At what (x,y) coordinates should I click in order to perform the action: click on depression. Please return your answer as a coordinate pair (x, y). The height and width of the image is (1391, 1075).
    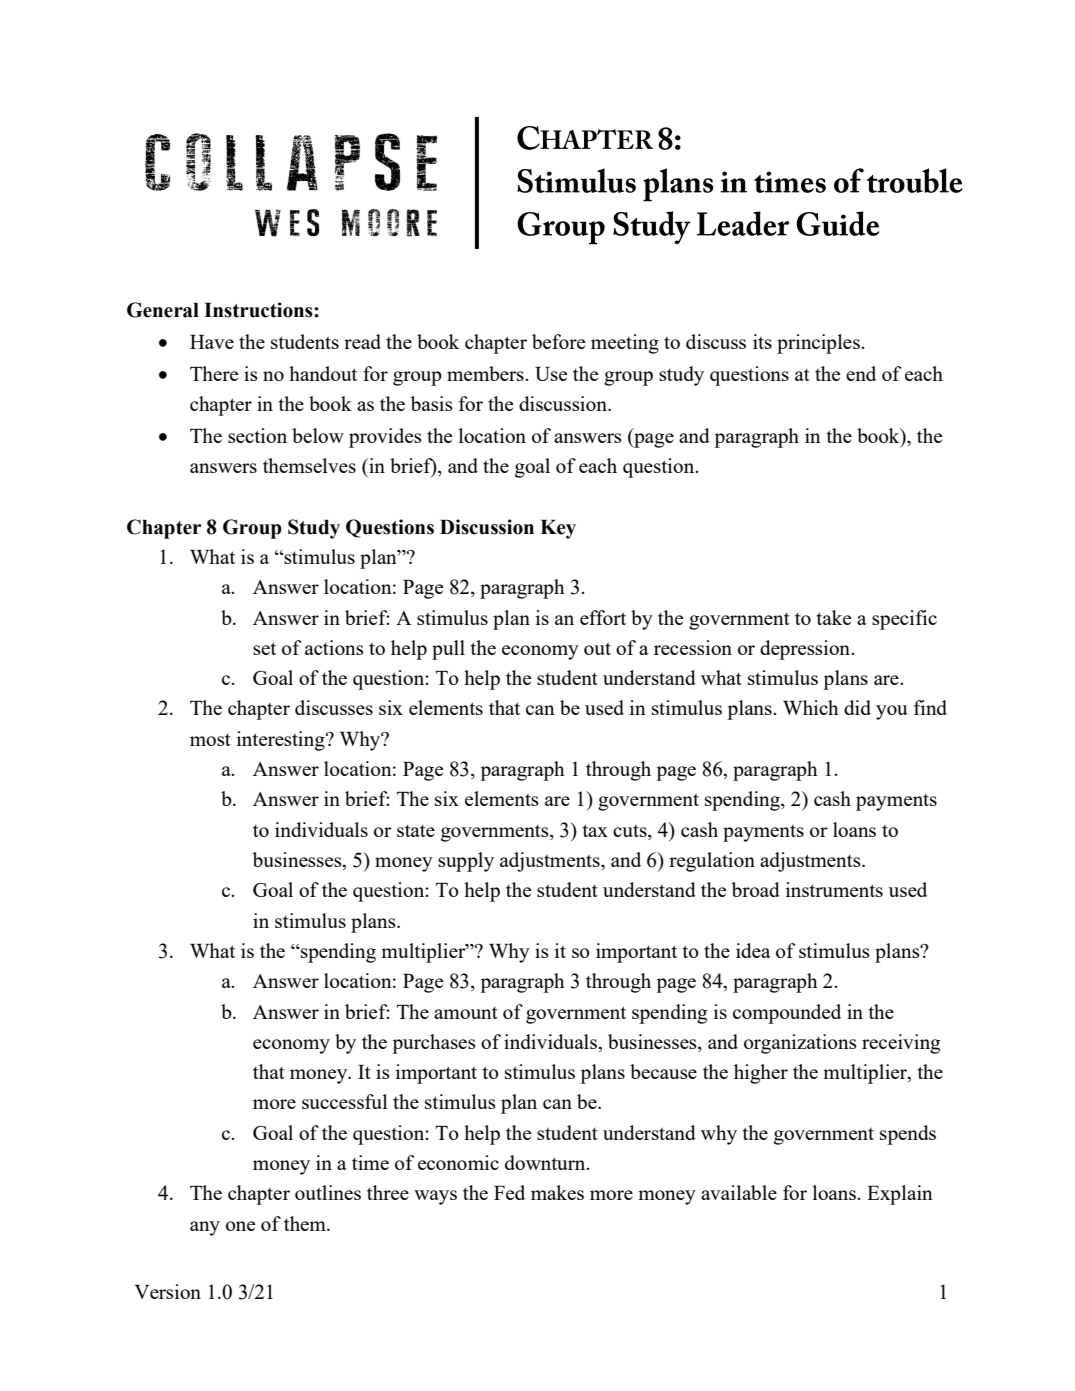
    Looking at the image, I should click on (806, 650).
